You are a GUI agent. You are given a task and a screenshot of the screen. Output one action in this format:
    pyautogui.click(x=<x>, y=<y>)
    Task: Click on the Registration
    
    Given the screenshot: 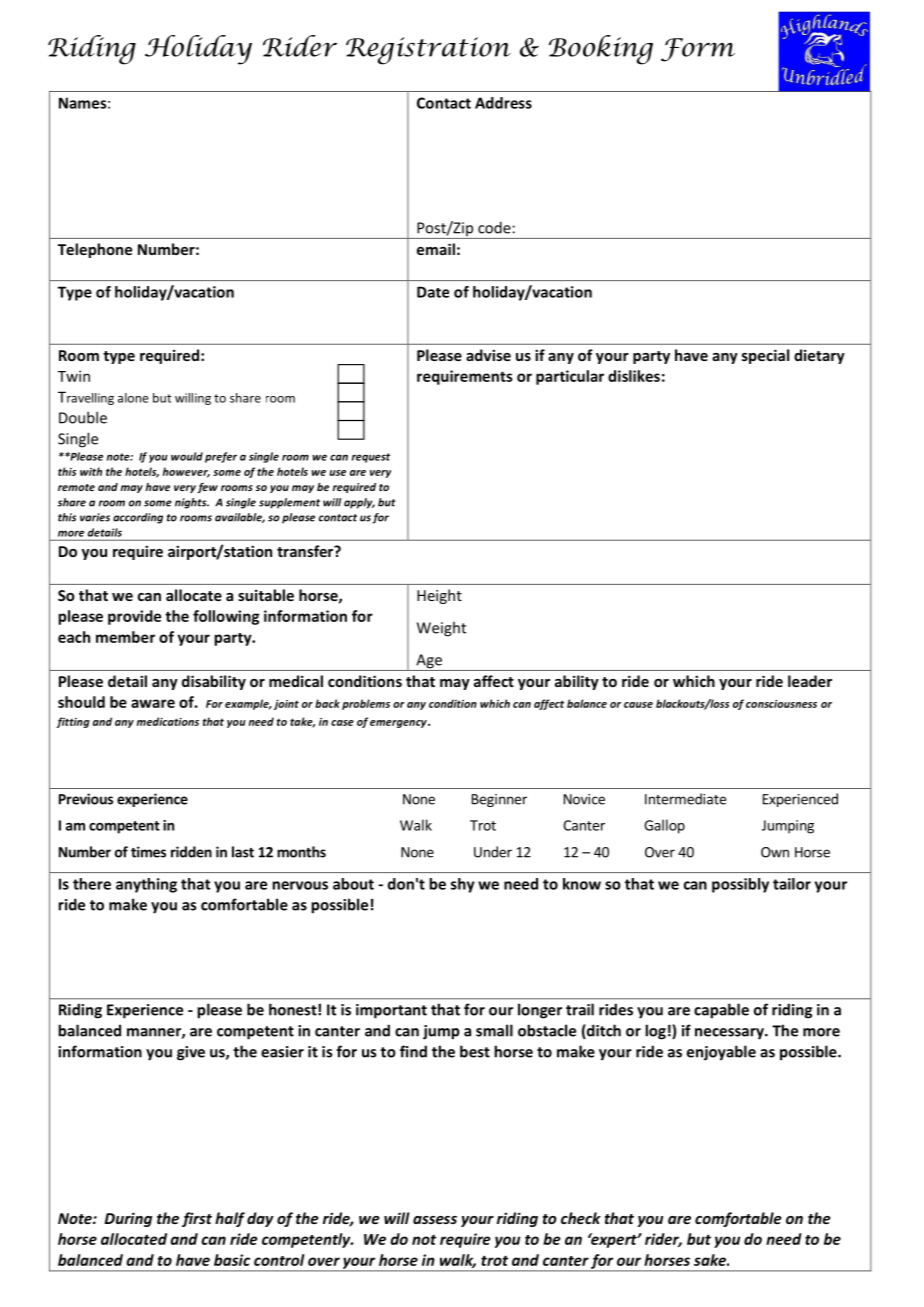 What is the action you would take?
    pyautogui.click(x=428, y=51)
